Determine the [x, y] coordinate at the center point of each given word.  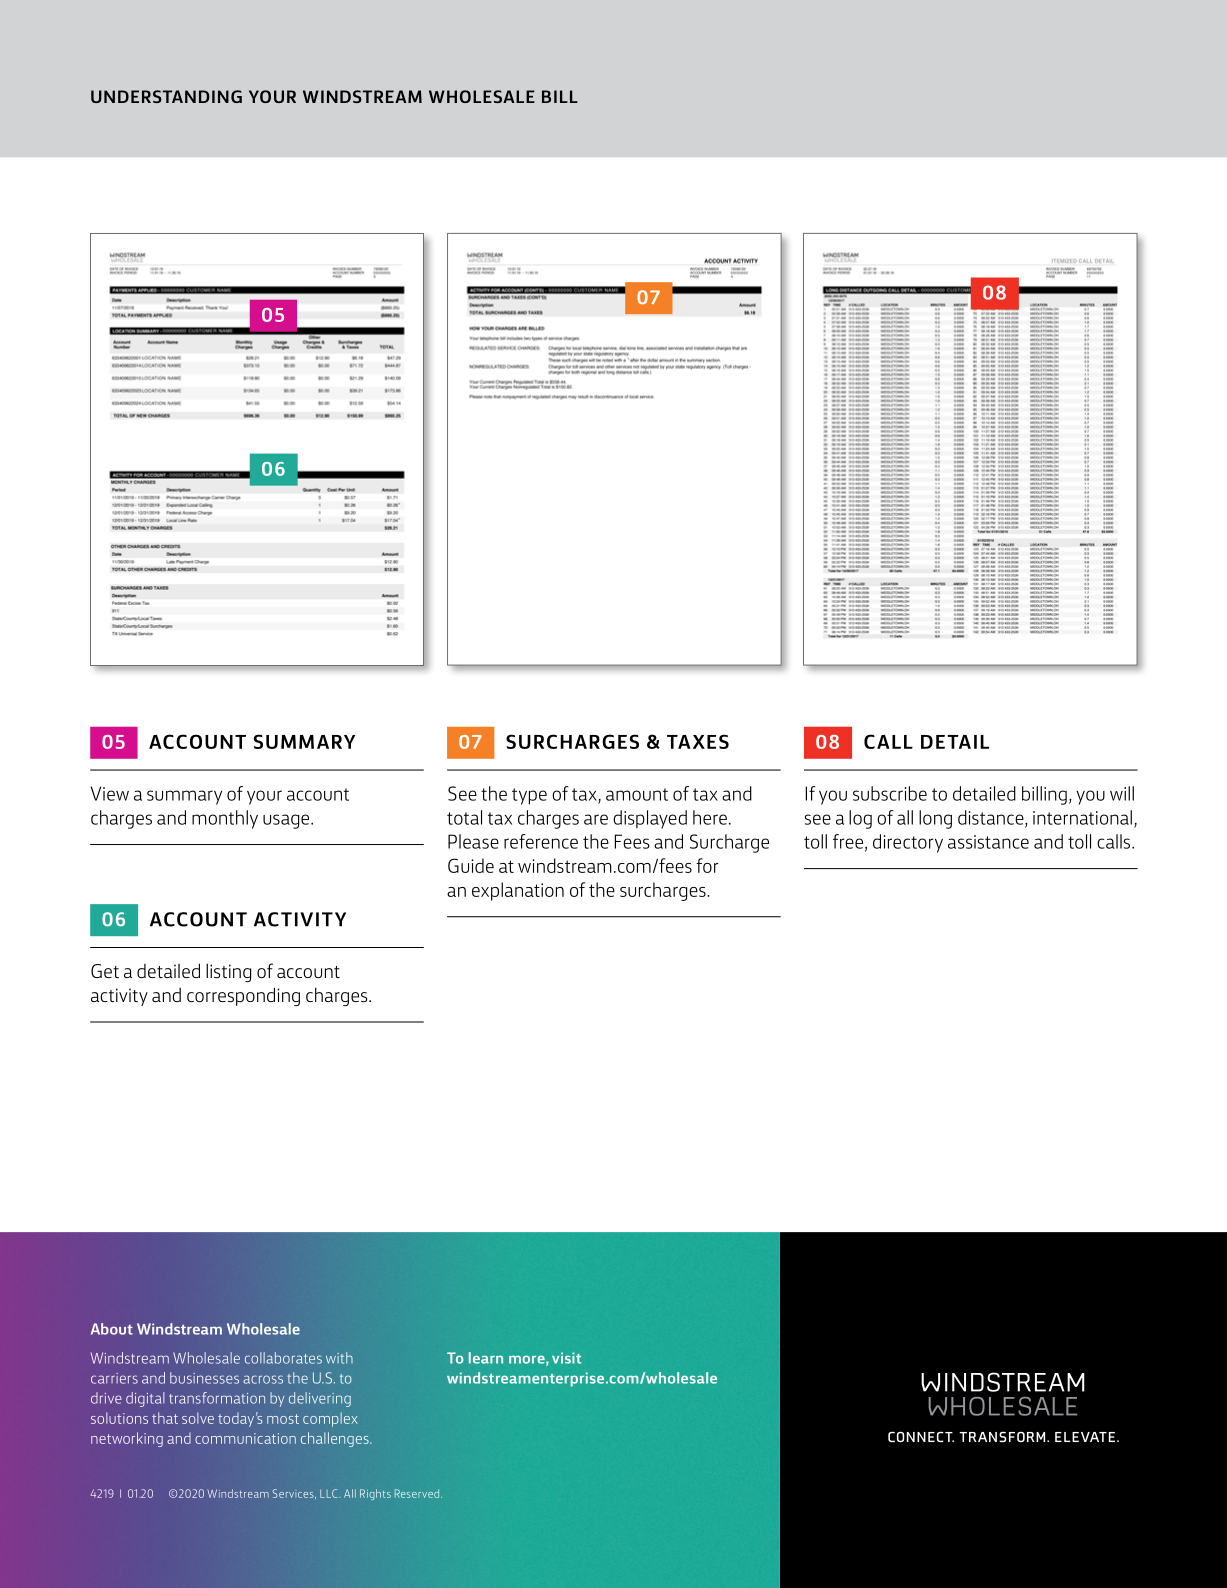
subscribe [890, 793]
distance [992, 818]
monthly [225, 819]
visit [566, 1358]
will [1122, 793]
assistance [988, 842]
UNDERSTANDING [166, 96]
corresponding [243, 996]
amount [637, 794]
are [596, 819]
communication [245, 1438]
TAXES [698, 741]
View [109, 793]
